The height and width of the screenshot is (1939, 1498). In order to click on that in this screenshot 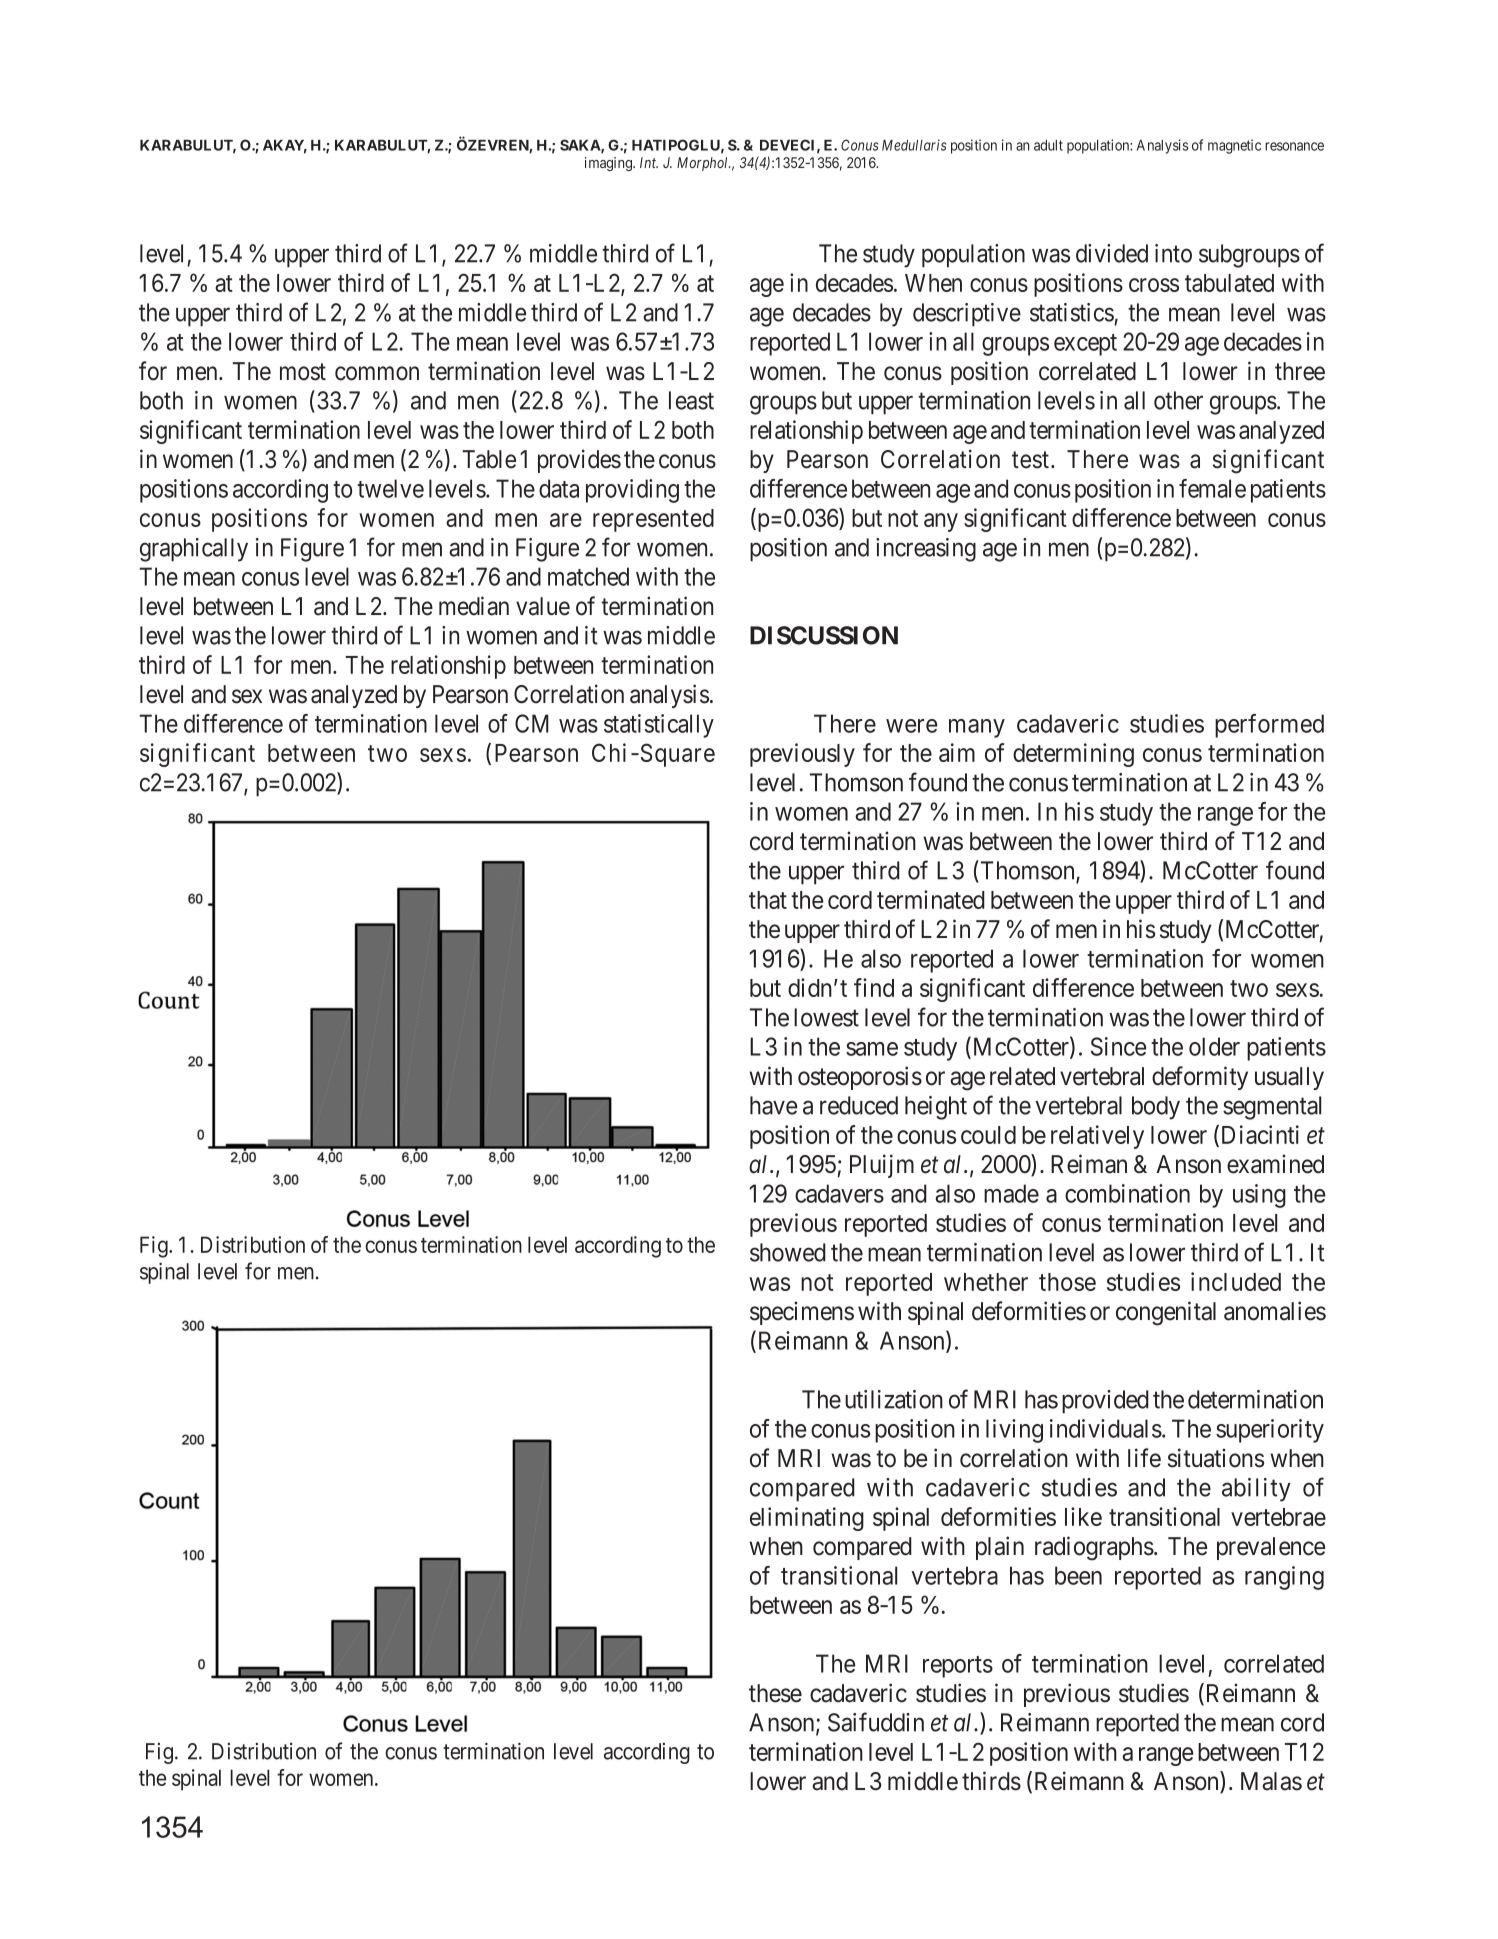, I will do `click(768, 900)`.
